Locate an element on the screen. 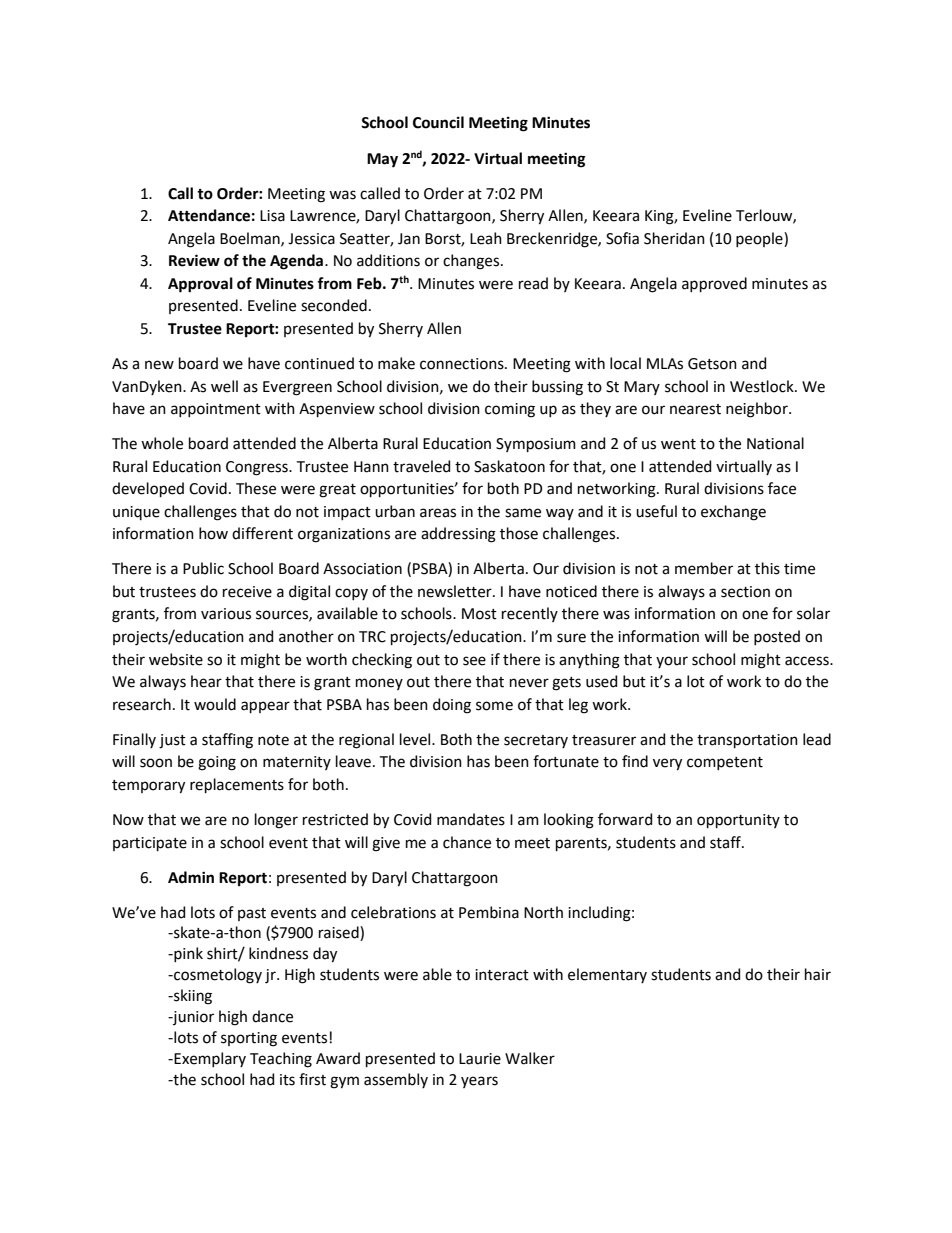 The image size is (952, 1233). connections is located at coordinates (463, 364).
